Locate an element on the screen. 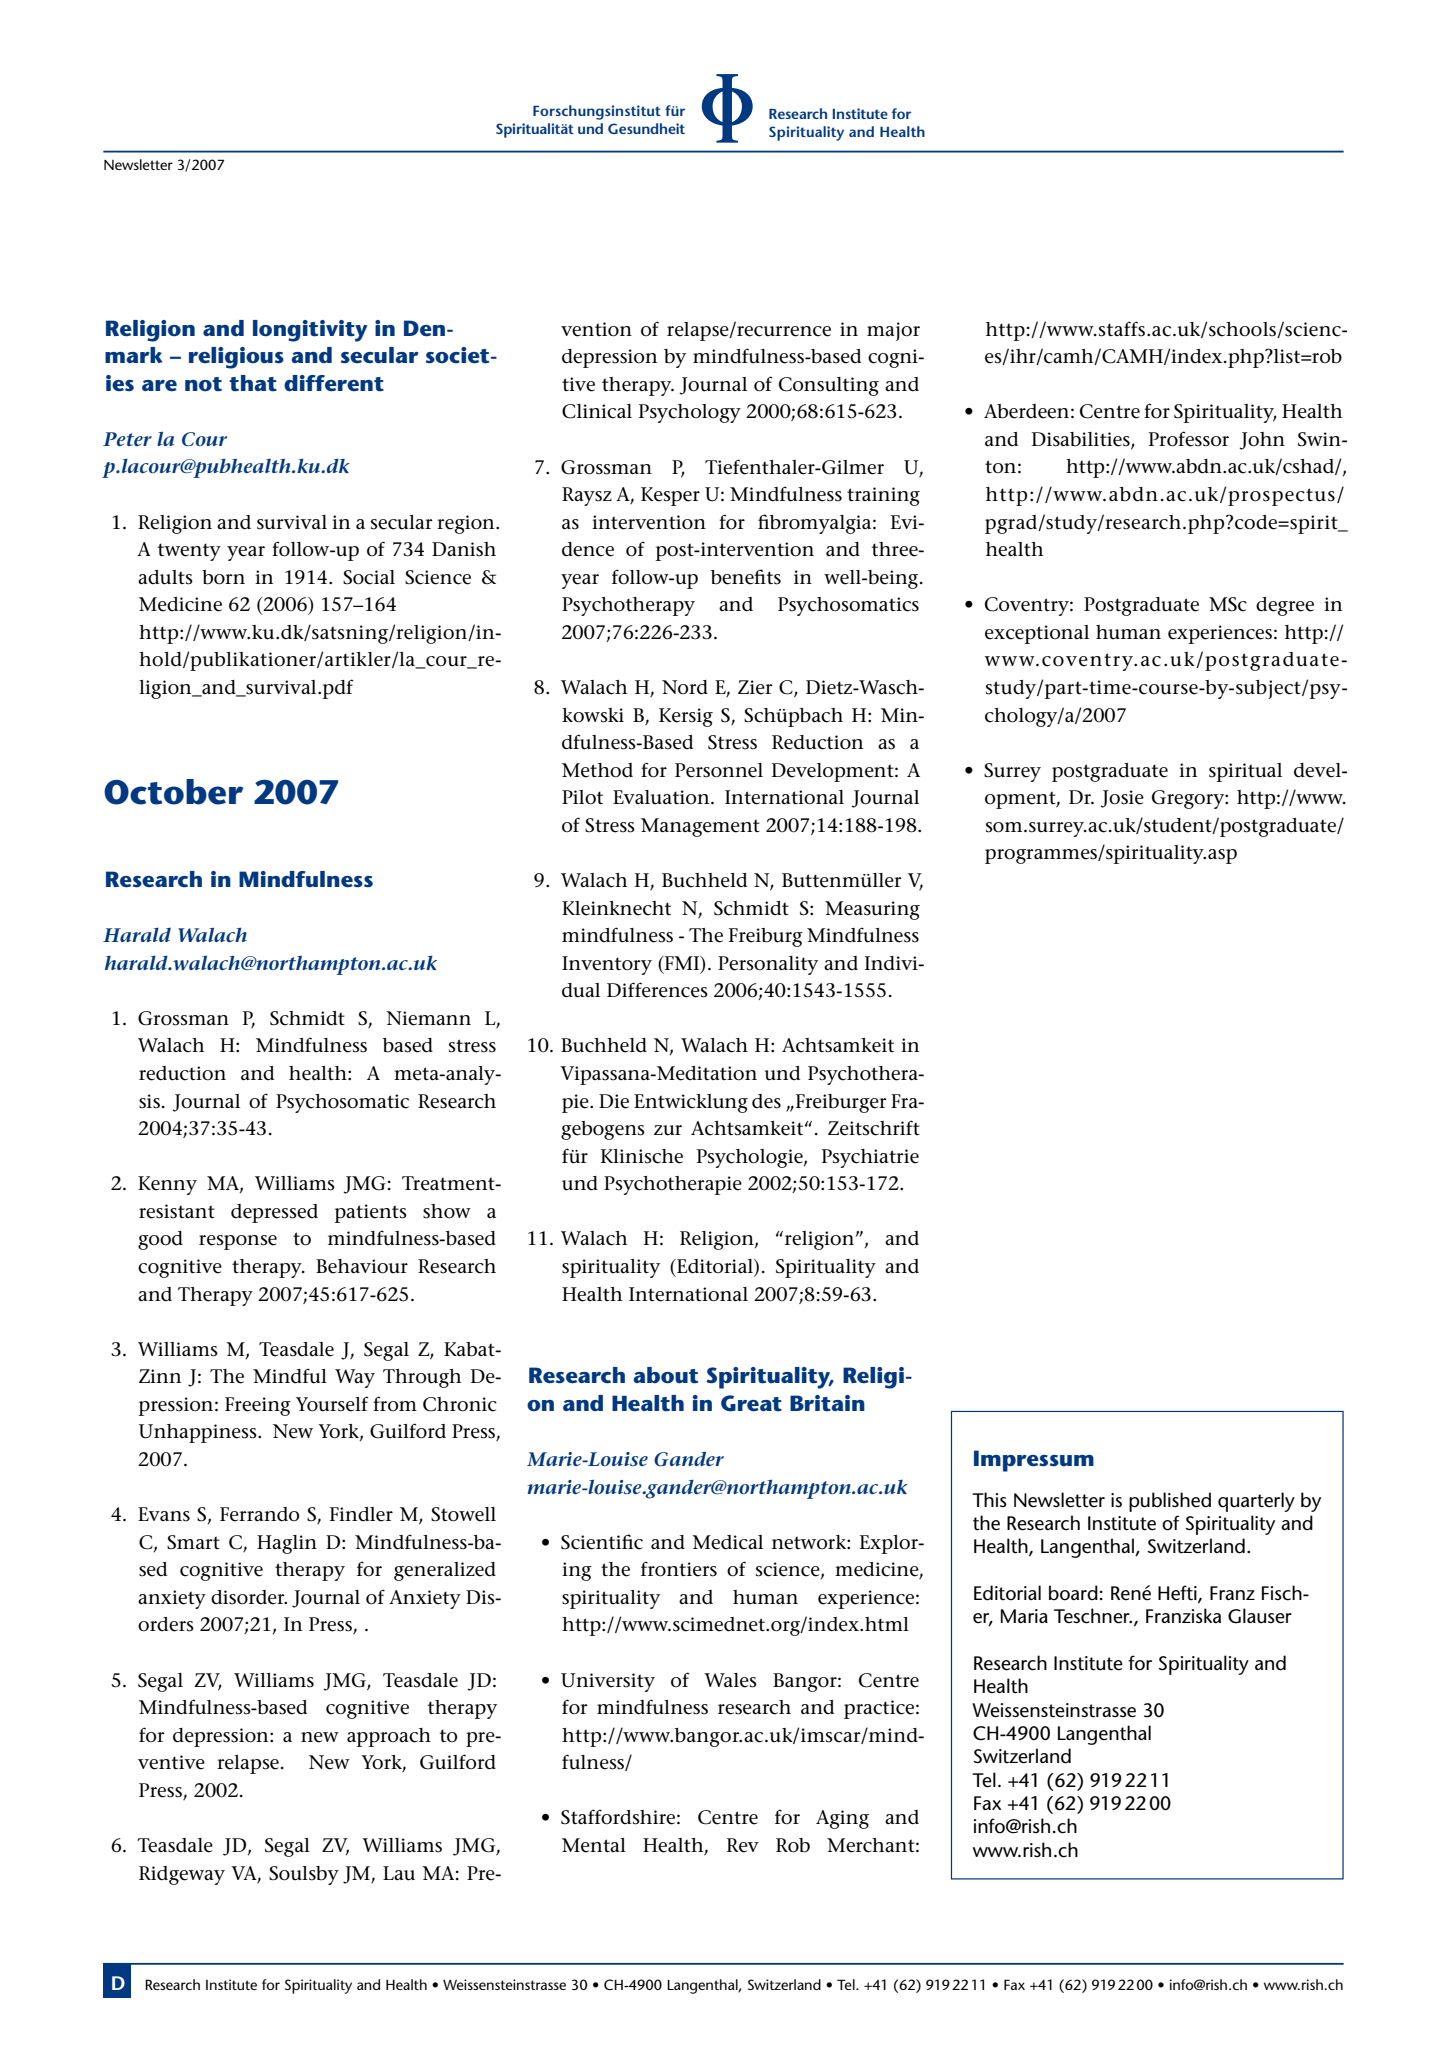  Aging is located at coordinates (842, 1819).
